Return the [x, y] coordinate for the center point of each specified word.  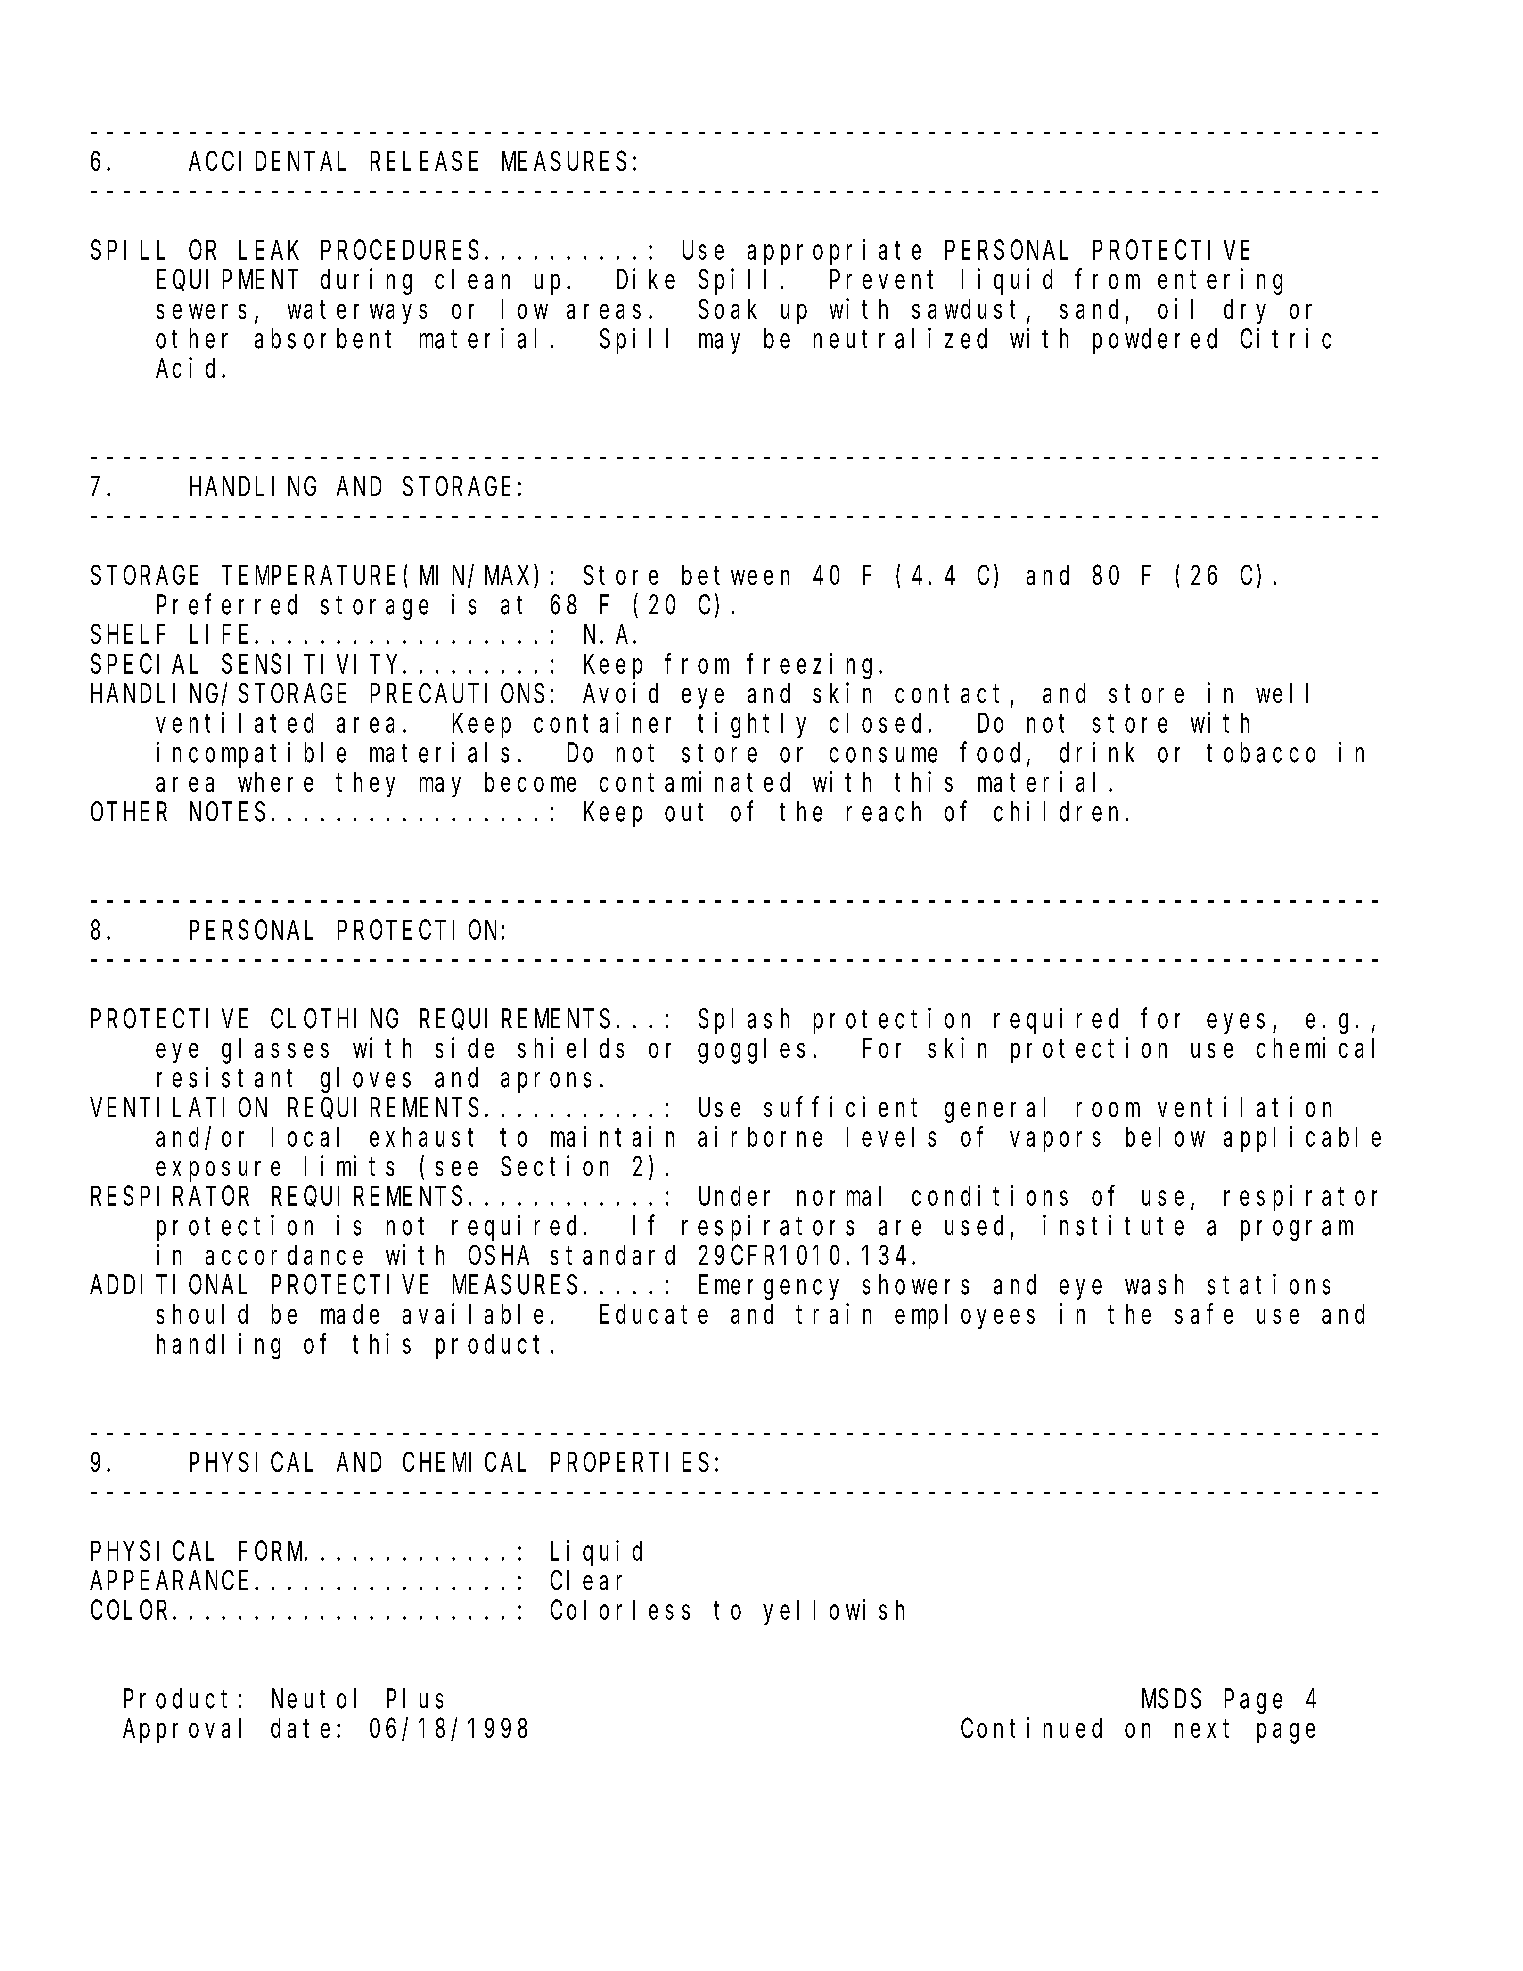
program [1297, 1231]
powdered [1155, 341]
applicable [1302, 1139]
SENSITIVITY [313, 664]
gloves [366, 1080]
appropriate [834, 252]
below [1165, 1137]
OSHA [499, 1255]
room [1108, 1109]
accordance [284, 1255]
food [994, 753]
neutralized [900, 338]
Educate [654, 1314]
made [350, 1314]
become [530, 782]
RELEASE [424, 161]
